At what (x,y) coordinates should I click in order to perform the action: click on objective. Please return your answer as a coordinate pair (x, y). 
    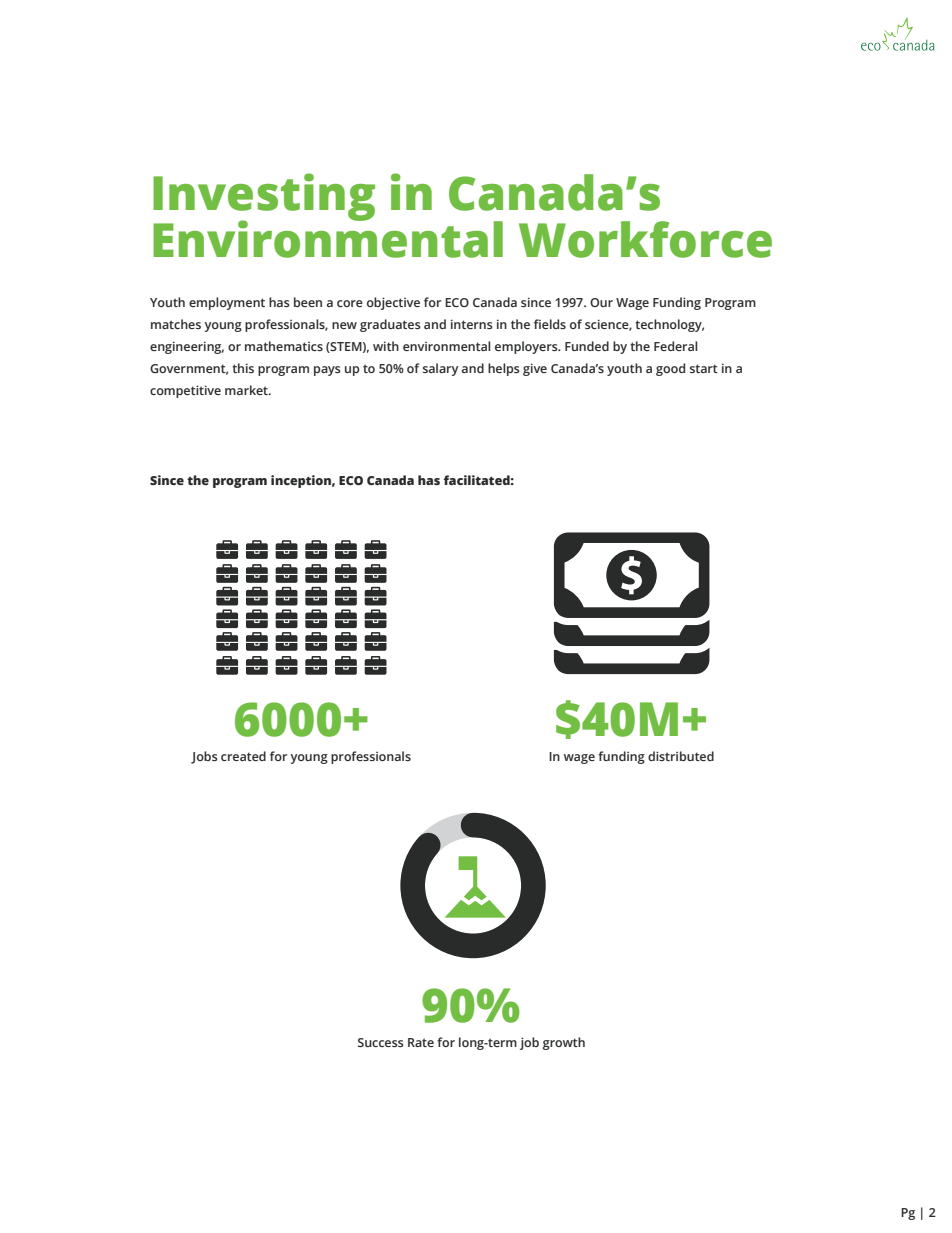
    Looking at the image, I should click on (393, 303).
